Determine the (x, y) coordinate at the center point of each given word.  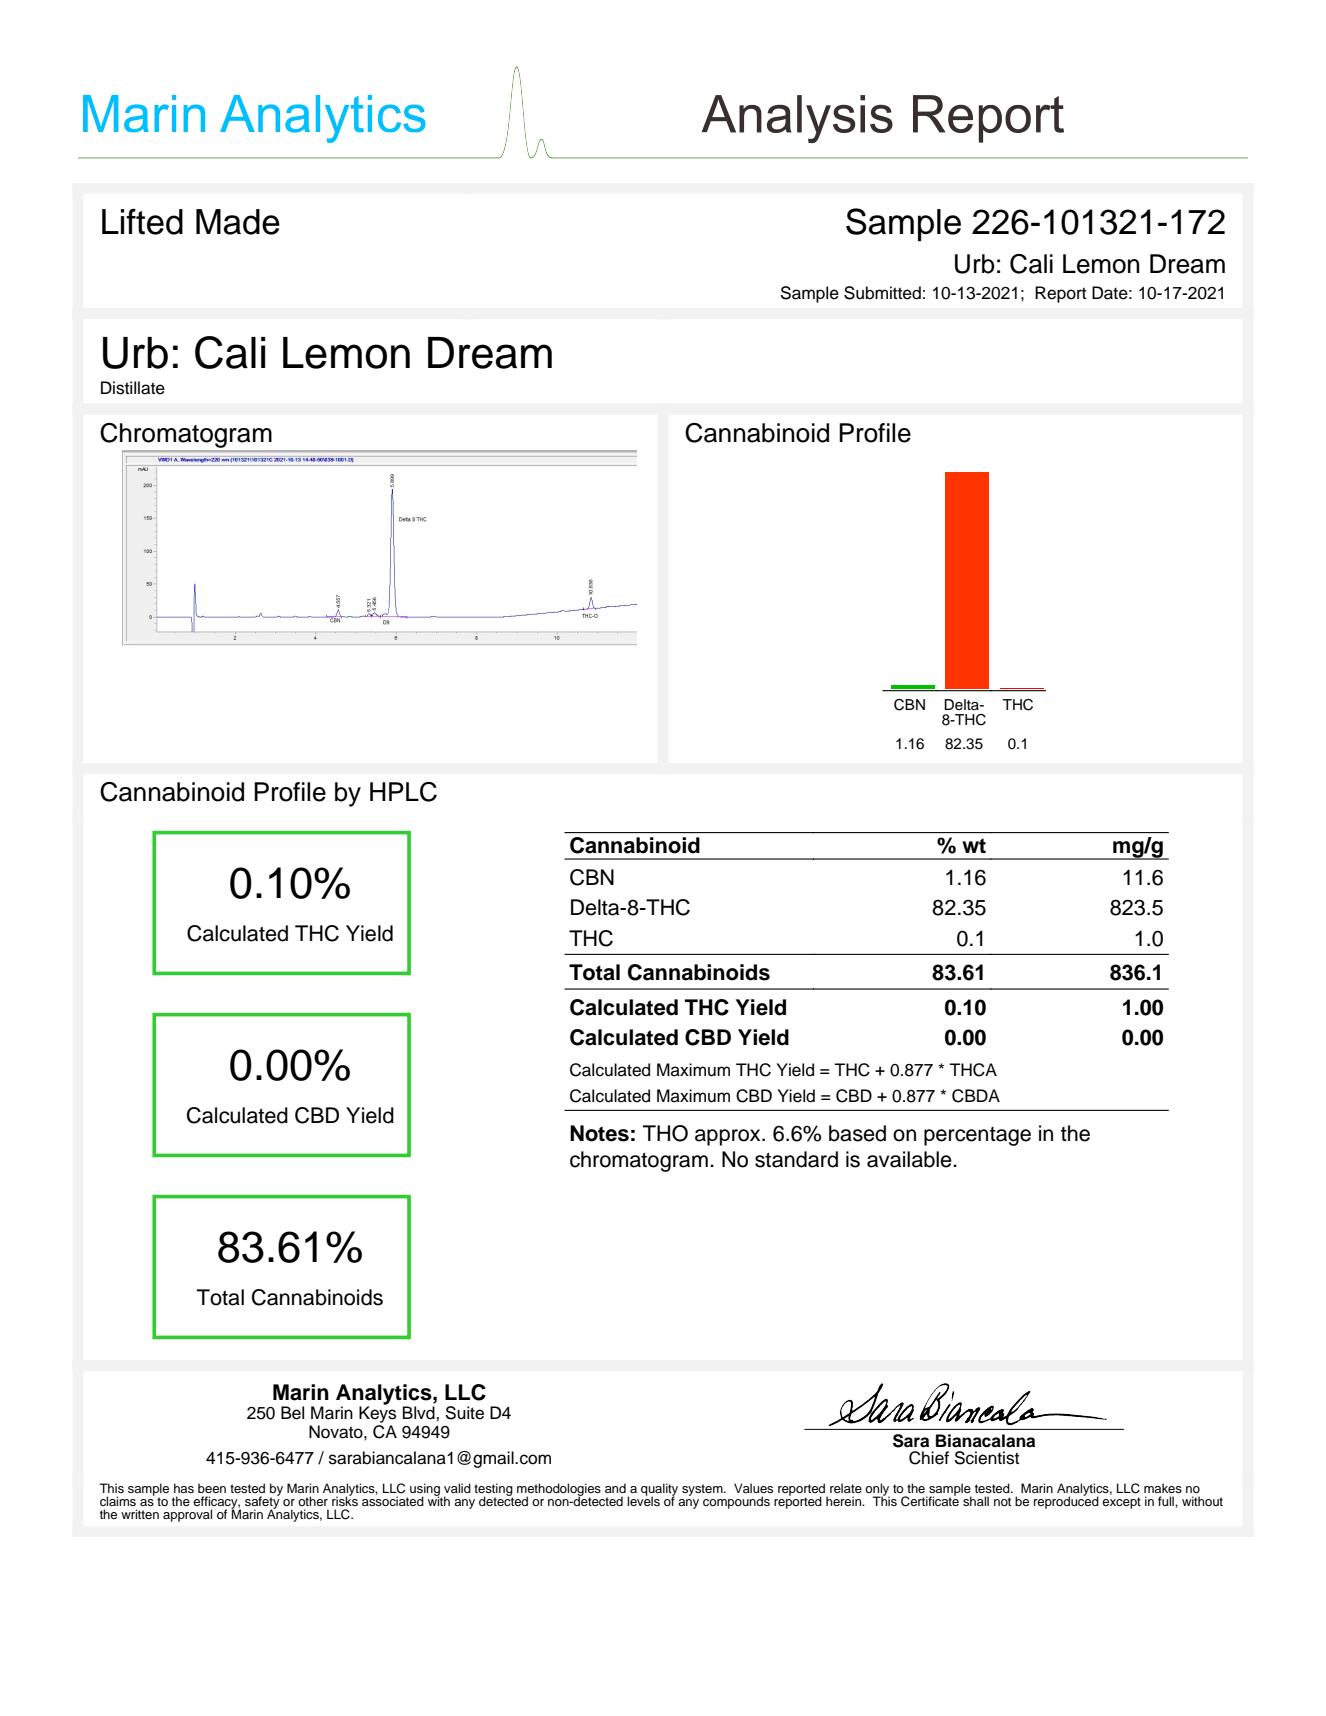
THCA (973, 1070)
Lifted (142, 221)
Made (238, 222)
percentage (977, 1136)
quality (659, 1490)
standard (796, 1159)
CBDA (976, 1096)
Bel (292, 1413)
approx (729, 1137)
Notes (599, 1133)
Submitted (882, 293)
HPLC (403, 792)
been (212, 1488)
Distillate (133, 388)
